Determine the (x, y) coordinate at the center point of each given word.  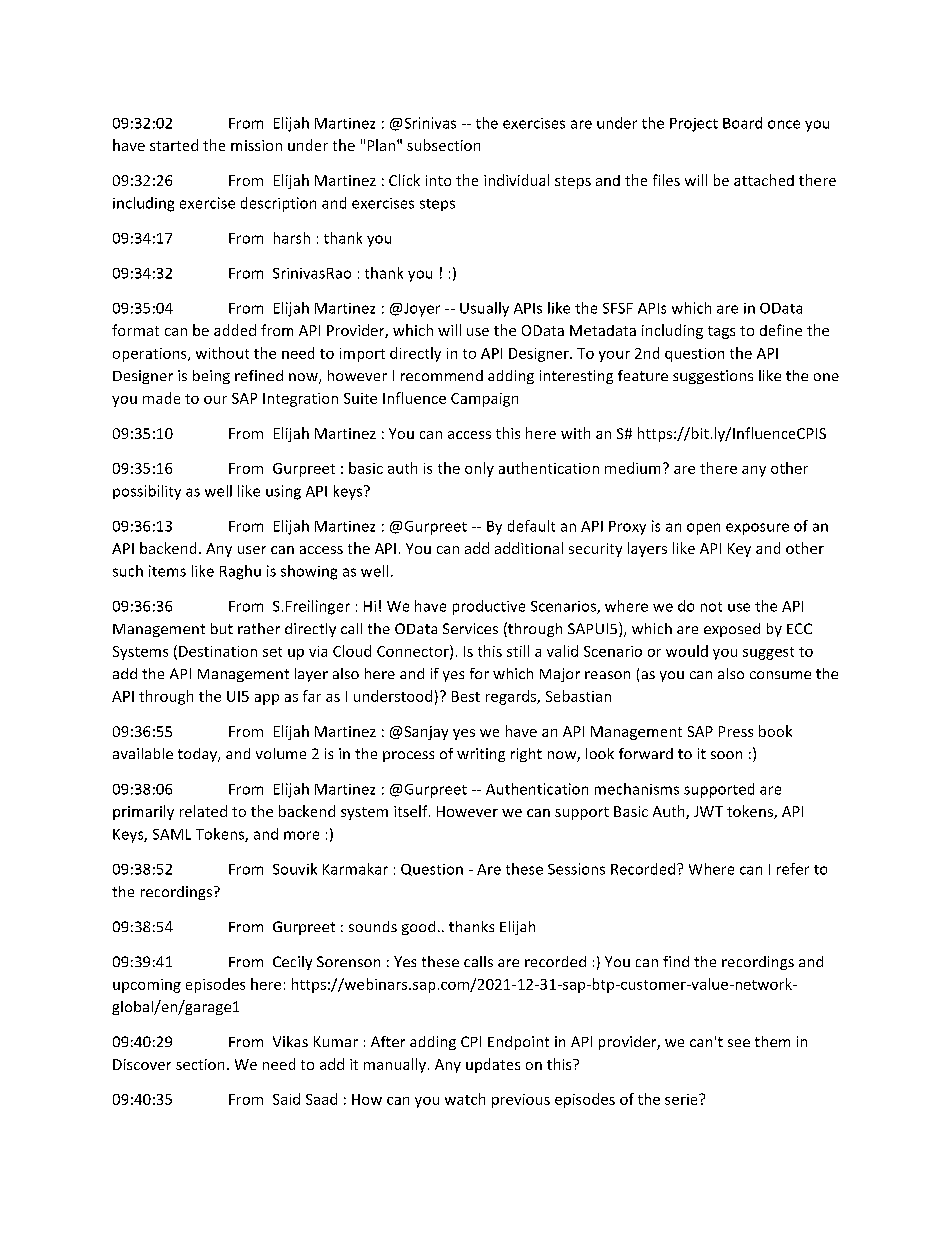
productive (489, 607)
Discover (142, 1064)
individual (516, 180)
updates (493, 1065)
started (174, 145)
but (222, 628)
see (739, 1043)
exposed (732, 630)
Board (742, 123)
